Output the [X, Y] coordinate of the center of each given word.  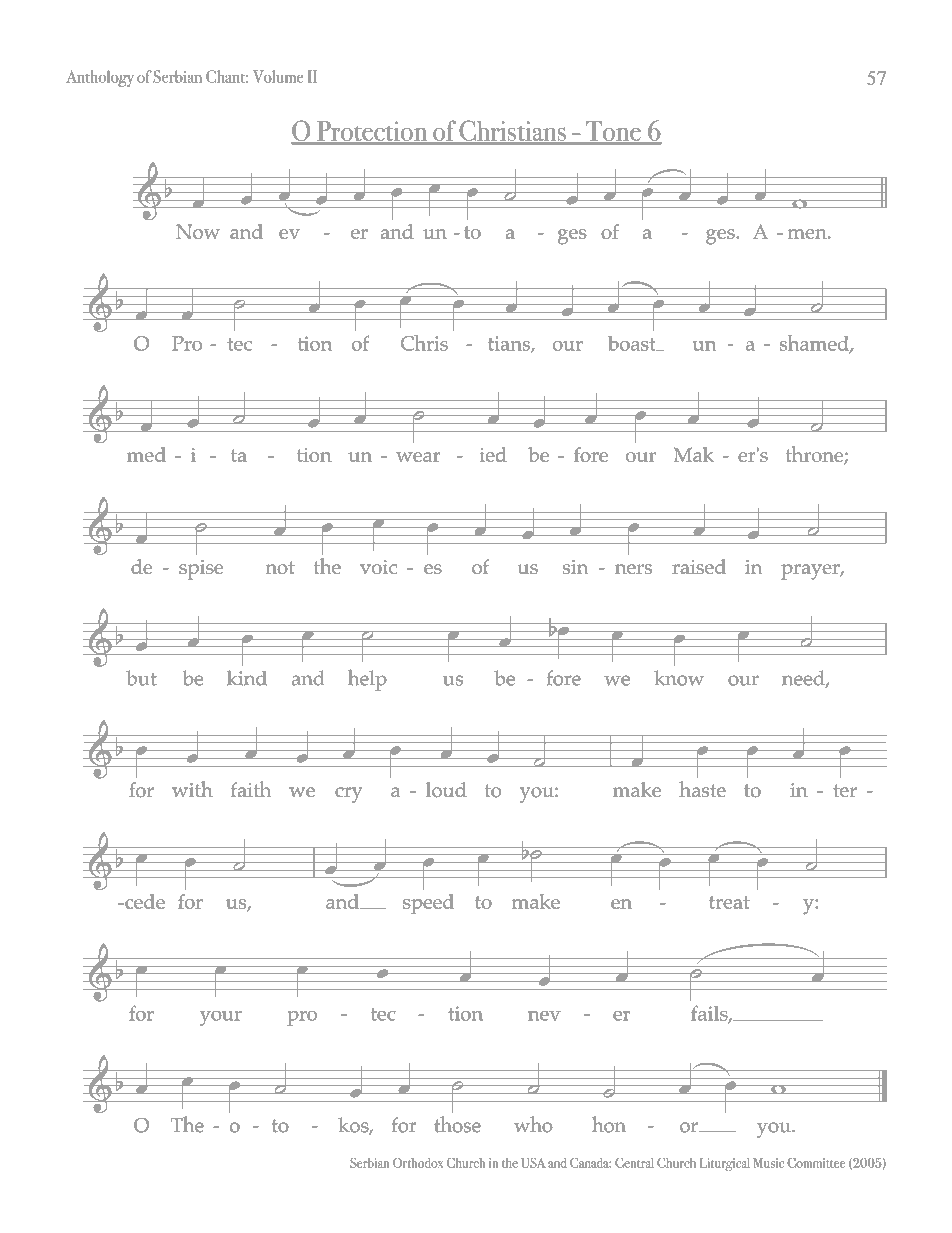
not [280, 567]
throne [815, 455]
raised [699, 566]
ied [493, 454]
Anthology [100, 78]
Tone [613, 132]
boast [633, 343]
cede [144, 901]
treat [729, 902]
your [221, 1018]
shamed [815, 344]
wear [418, 457]
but [141, 678]
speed [428, 904]
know [679, 678]
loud [446, 790]
